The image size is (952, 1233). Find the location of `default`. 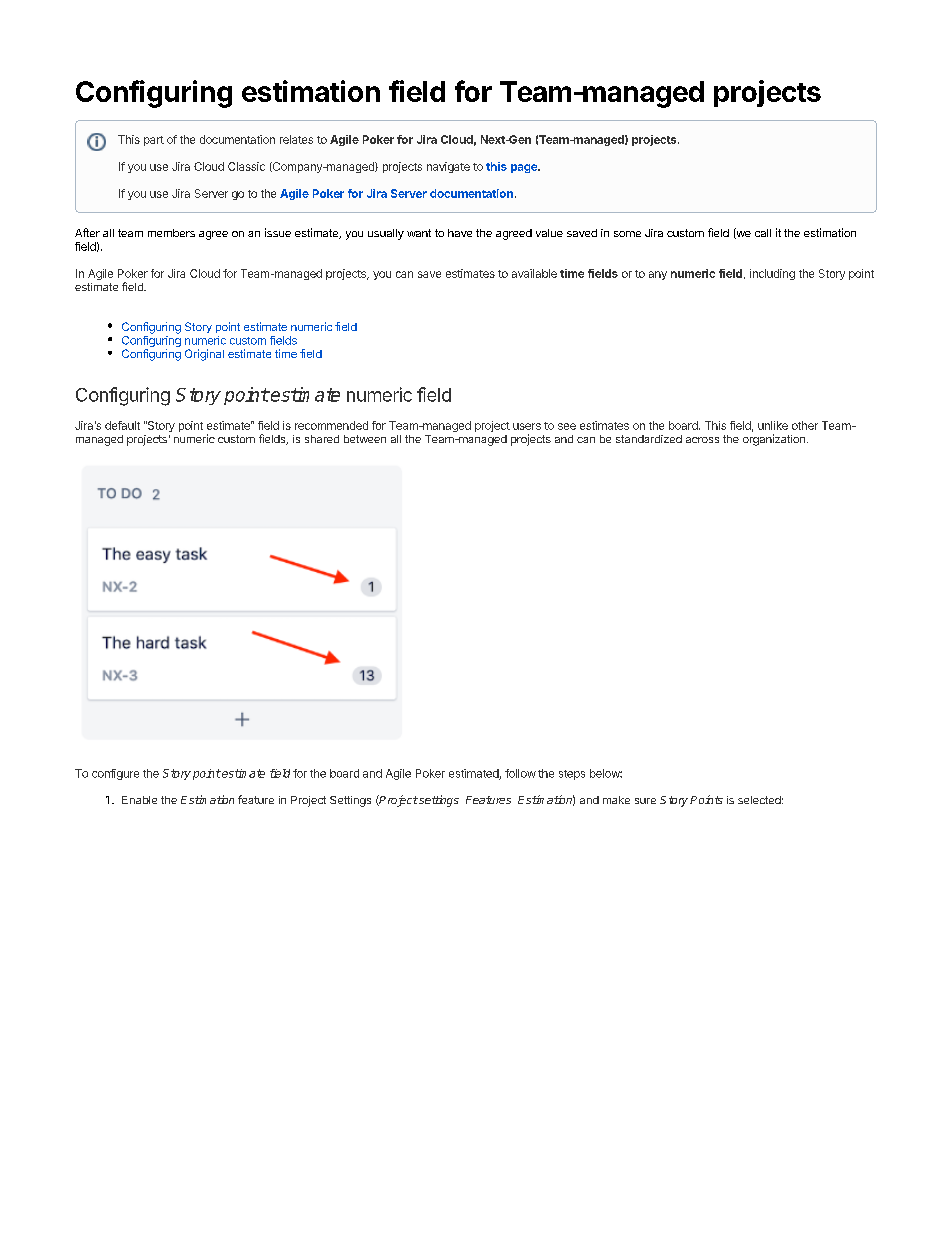

default is located at coordinates (122, 425).
